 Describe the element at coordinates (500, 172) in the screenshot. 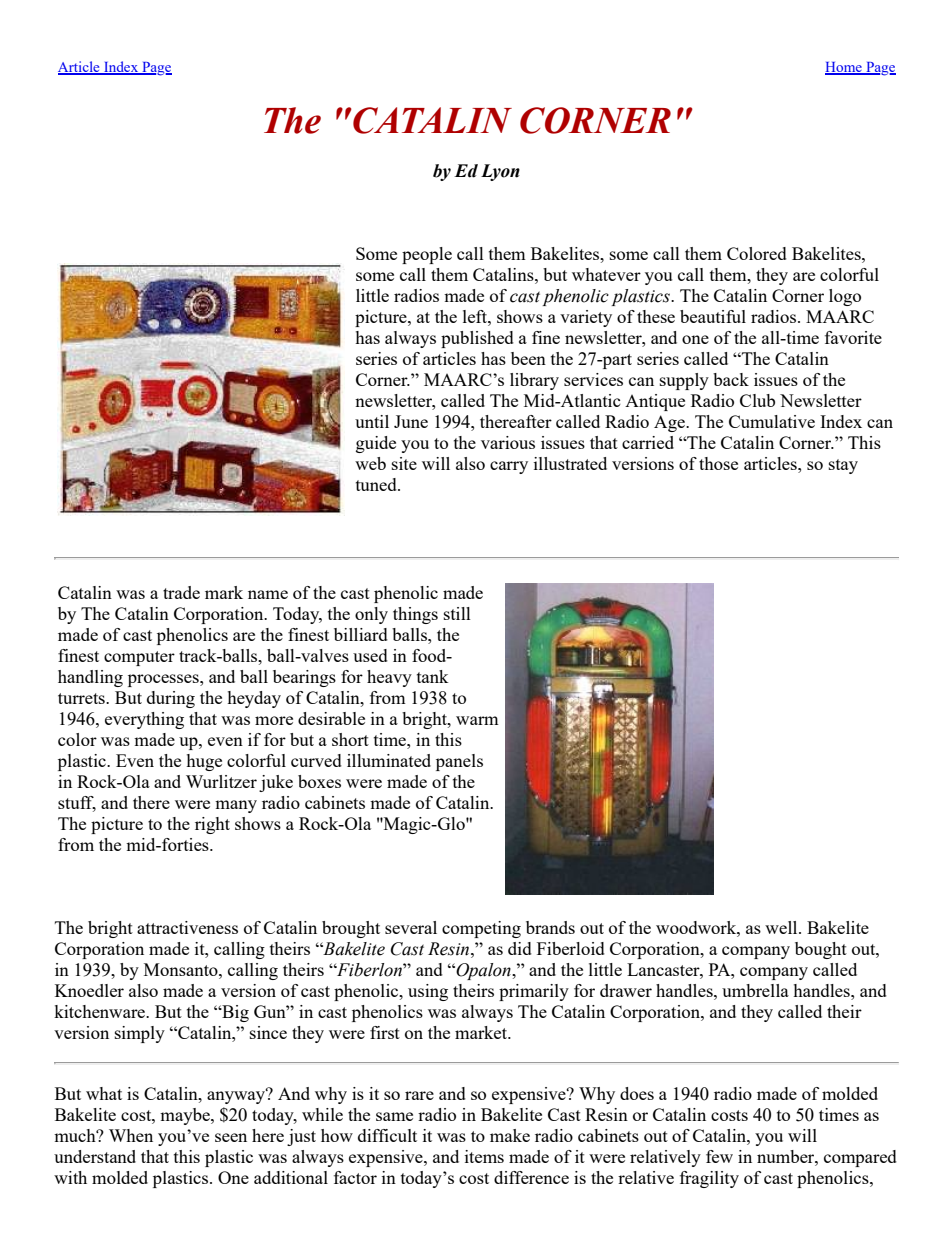

I see `Lyon` at that location.
